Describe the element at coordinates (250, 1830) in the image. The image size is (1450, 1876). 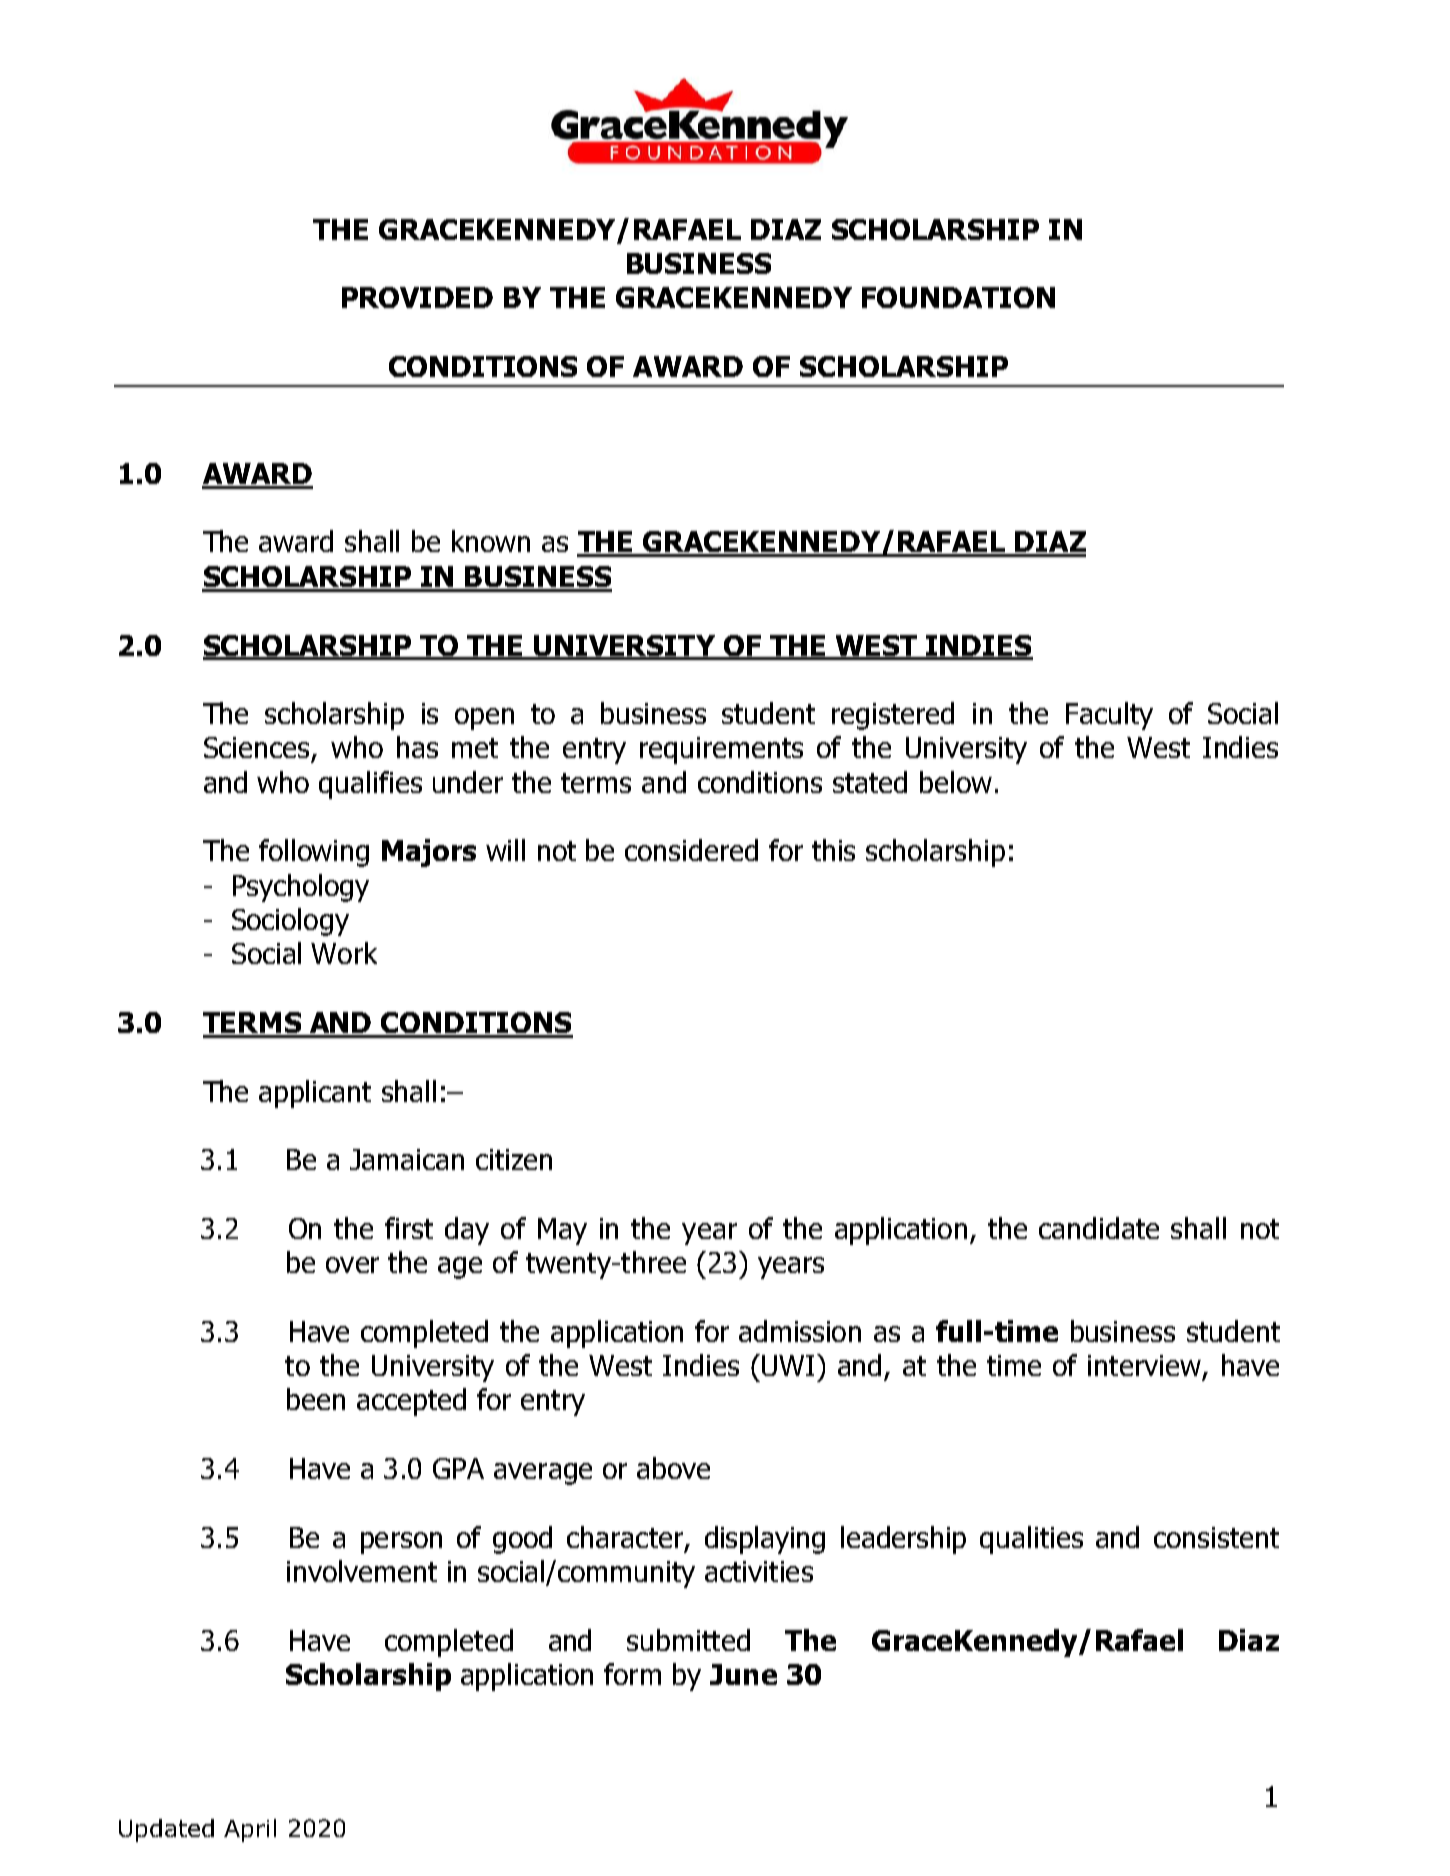
I see `April` at that location.
